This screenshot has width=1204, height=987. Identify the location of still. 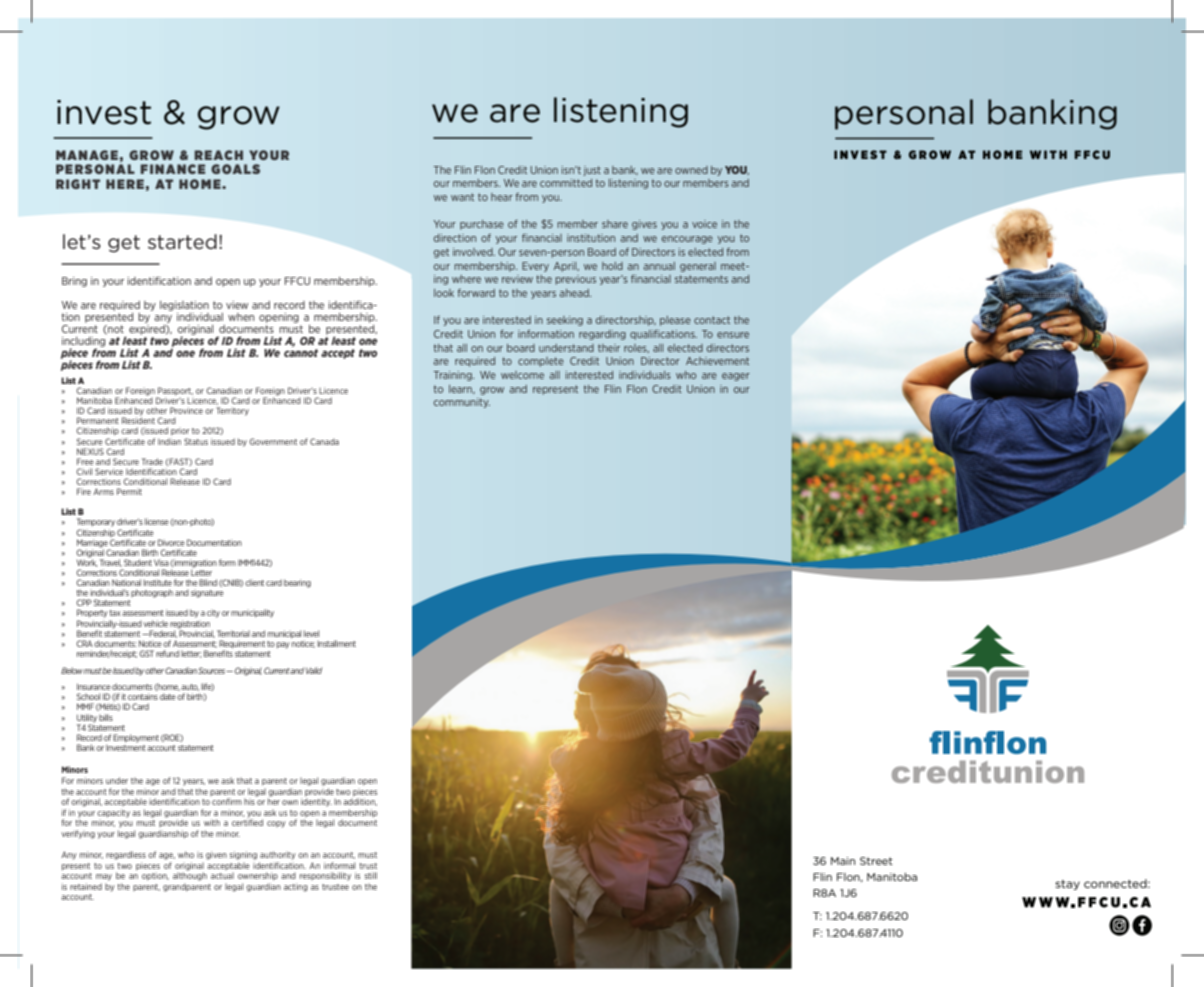
(370, 875).
